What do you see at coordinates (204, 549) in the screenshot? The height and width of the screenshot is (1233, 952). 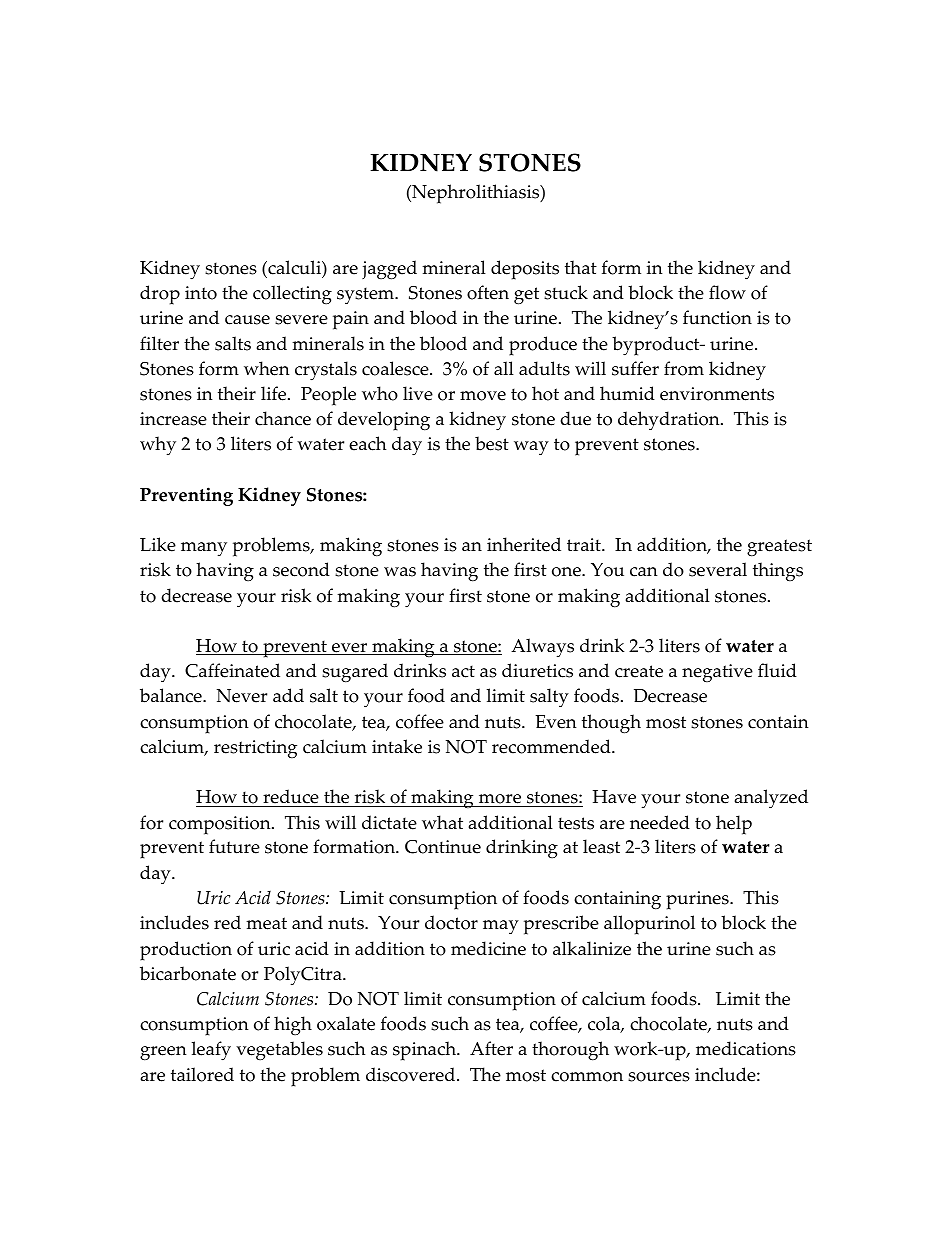 I see `many` at bounding box center [204, 549].
